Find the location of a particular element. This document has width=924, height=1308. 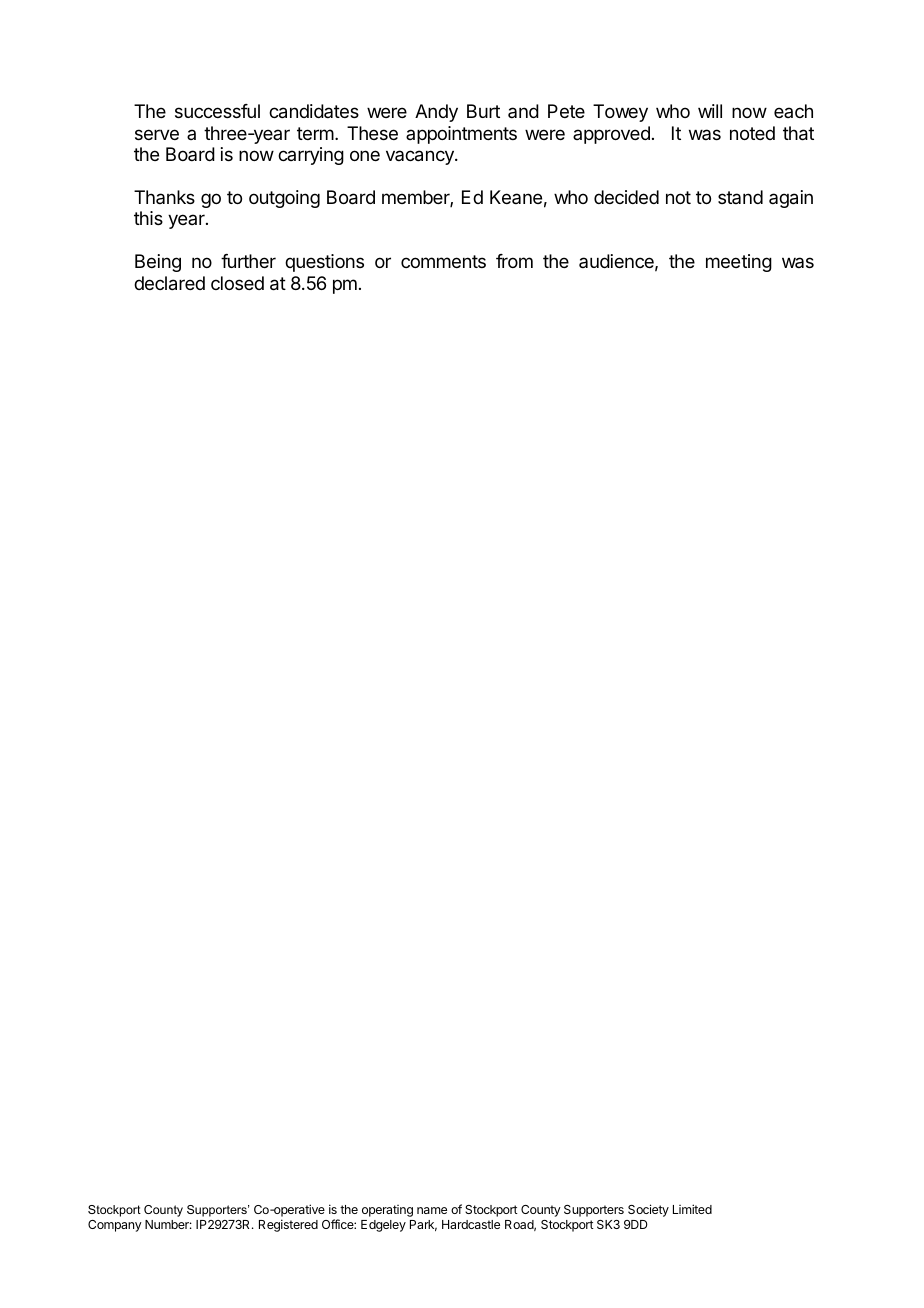

meeting is located at coordinates (739, 263).
